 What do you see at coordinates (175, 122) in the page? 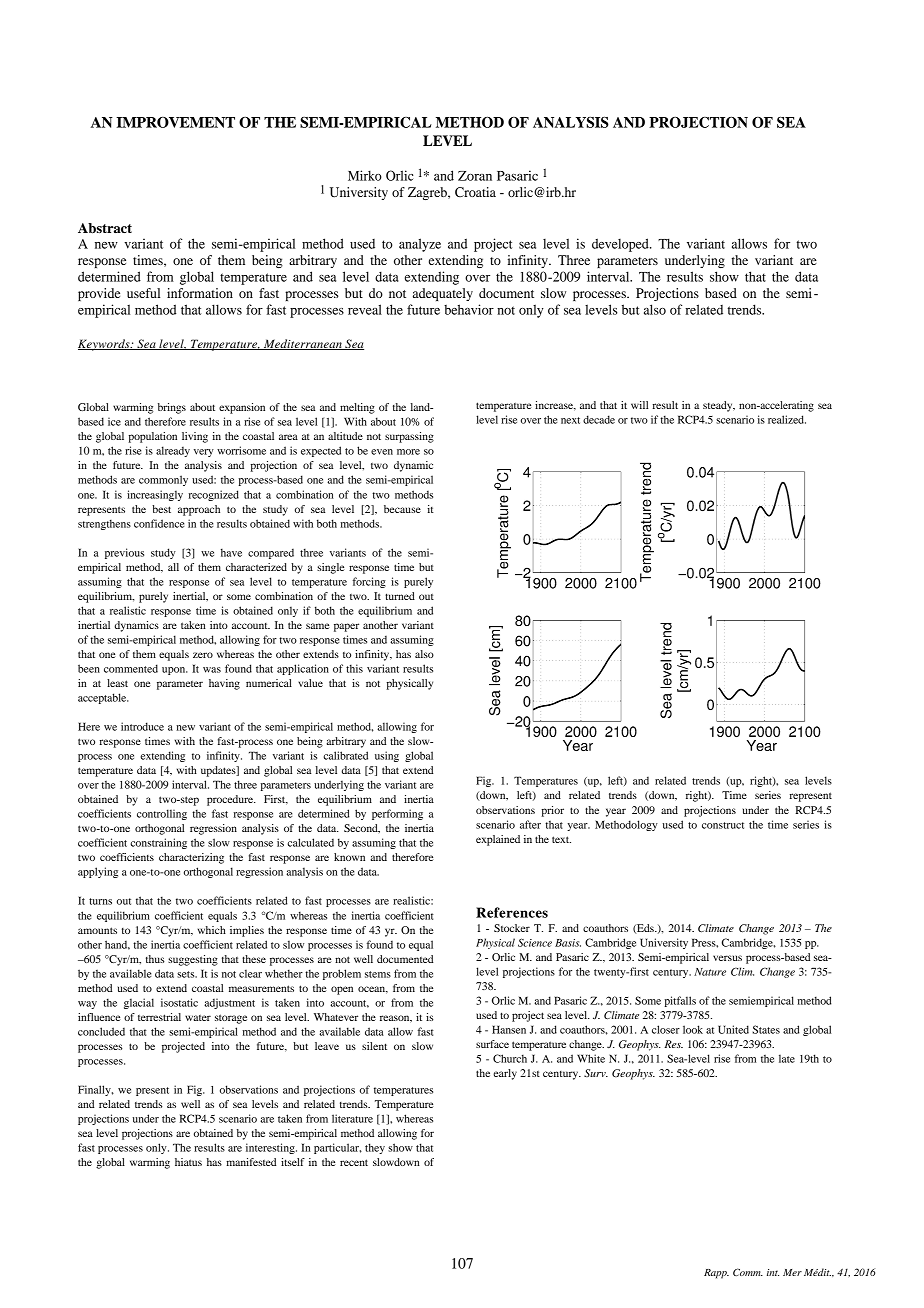
I see `IMPROVEMENT` at bounding box center [175, 122].
